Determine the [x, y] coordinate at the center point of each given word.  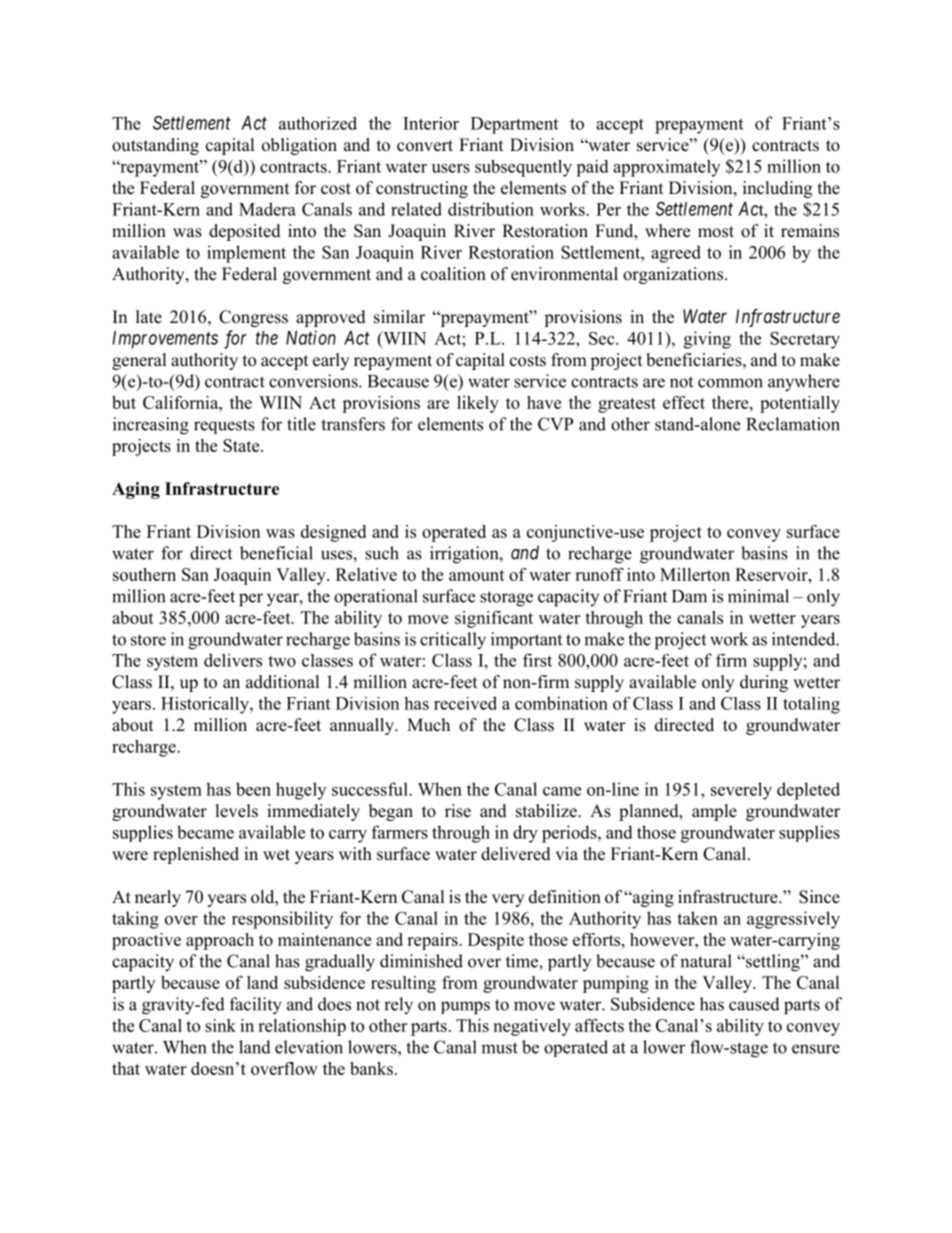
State [242, 445]
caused [754, 1004]
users [451, 168]
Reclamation [793, 424]
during [764, 683]
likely [478, 404]
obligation [299, 146]
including [777, 189]
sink [220, 1025]
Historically [206, 705]
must [499, 1048]
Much [428, 725]
